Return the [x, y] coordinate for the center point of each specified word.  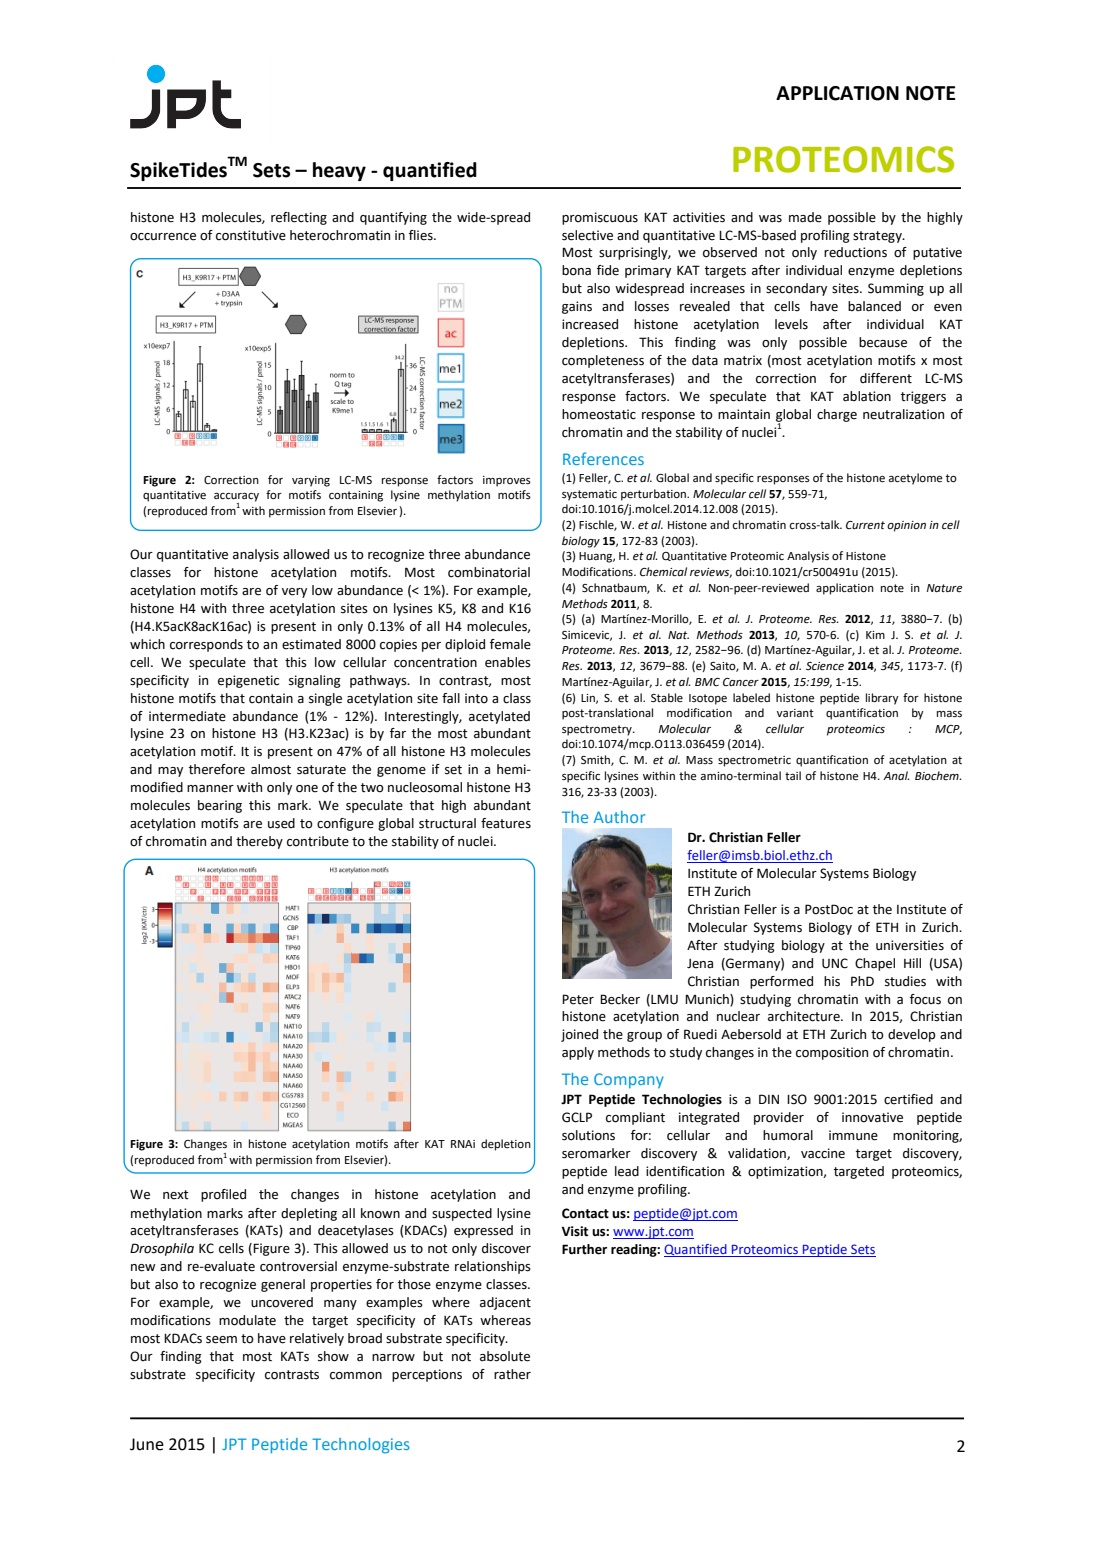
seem [221, 1340]
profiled [223, 1195]
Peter [578, 999]
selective [587, 235]
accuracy [236, 498]
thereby [259, 842]
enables [508, 662]
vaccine [823, 1153]
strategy [878, 237]
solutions [588, 1135]
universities [910, 945]
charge [837, 415]
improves [507, 481]
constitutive [251, 235]
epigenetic [248, 681]
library [882, 699]
